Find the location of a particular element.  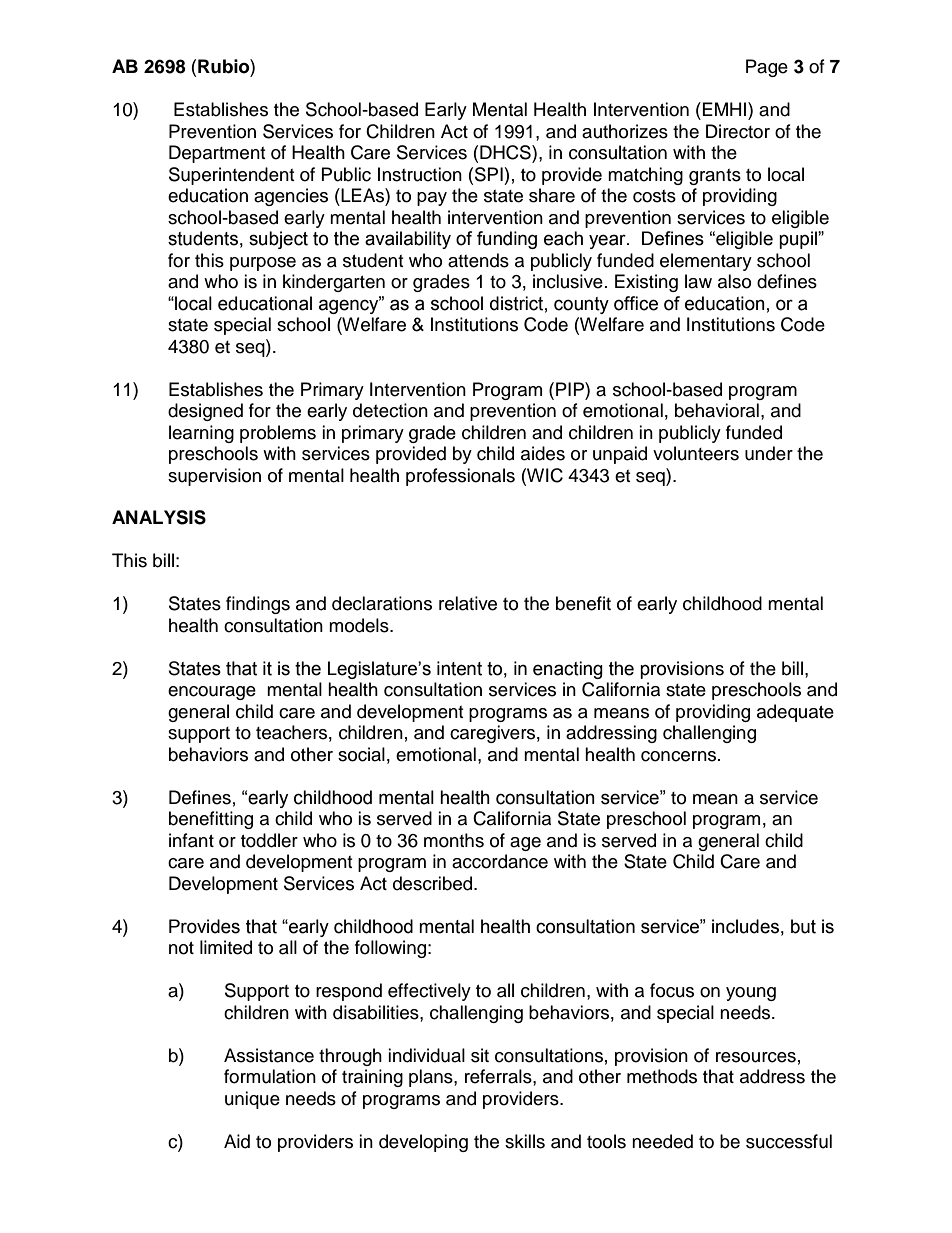

adequate is located at coordinates (795, 713).
